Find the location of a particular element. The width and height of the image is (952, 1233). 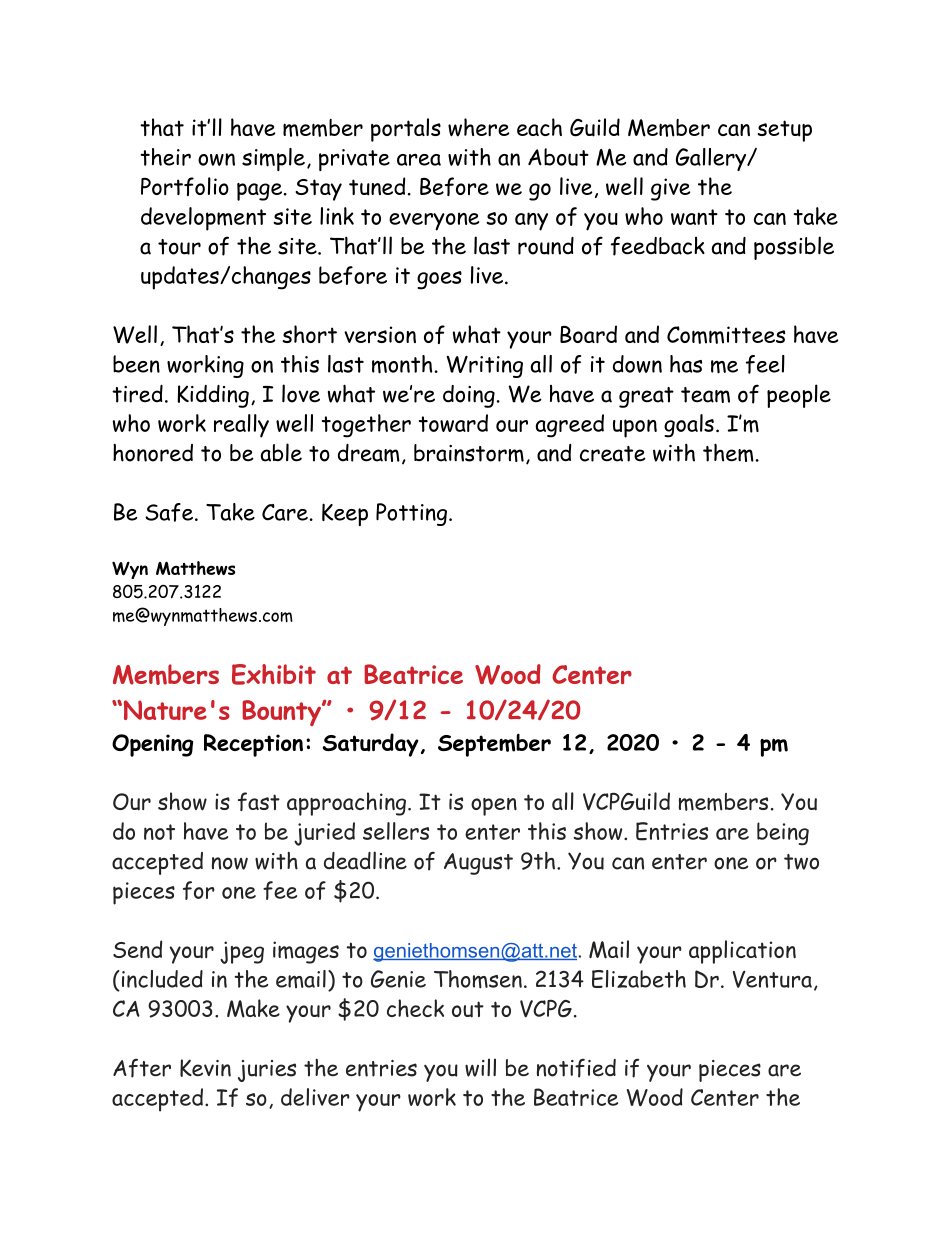

Ventura is located at coordinates (772, 979).
